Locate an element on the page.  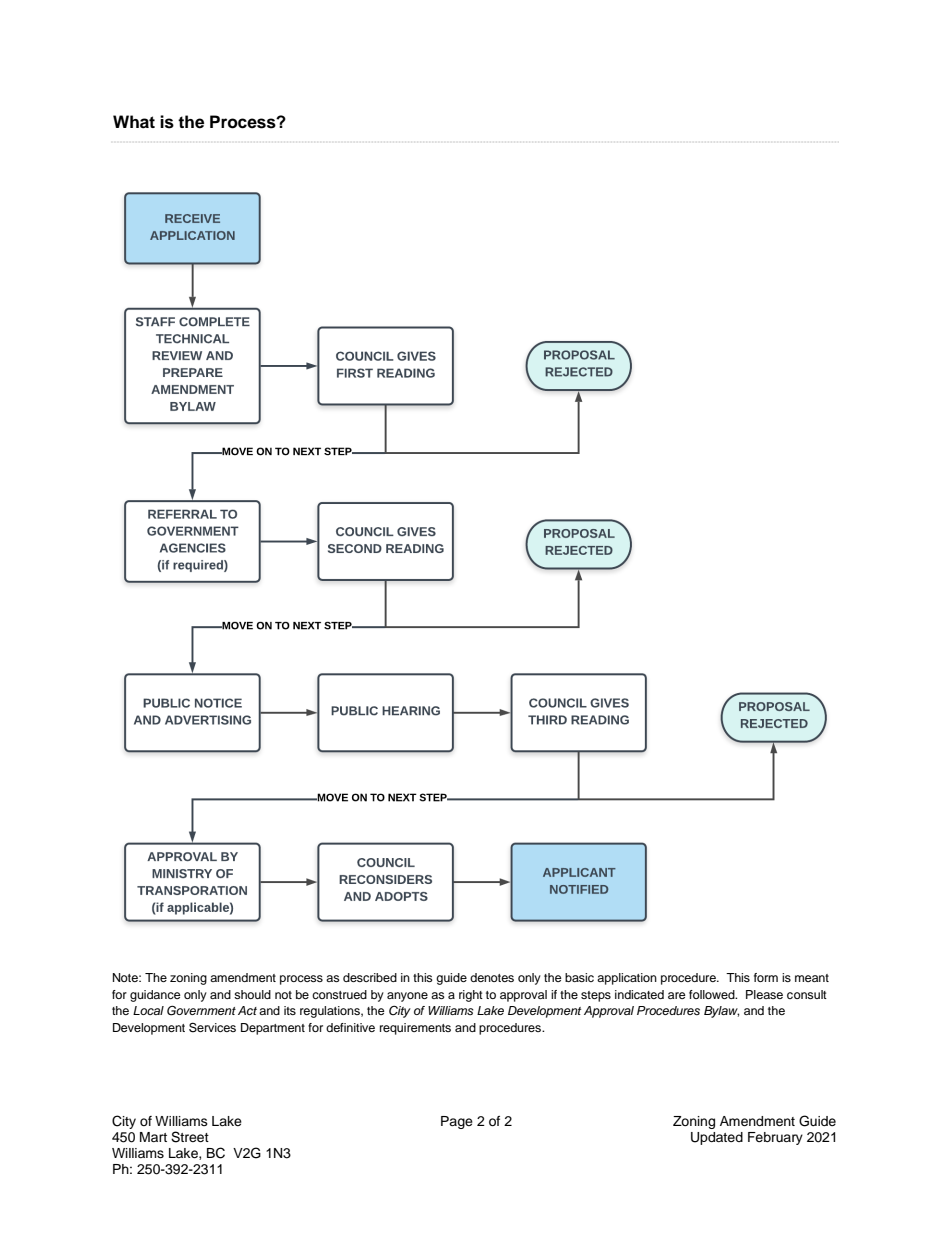
Updated is located at coordinates (717, 1138).
